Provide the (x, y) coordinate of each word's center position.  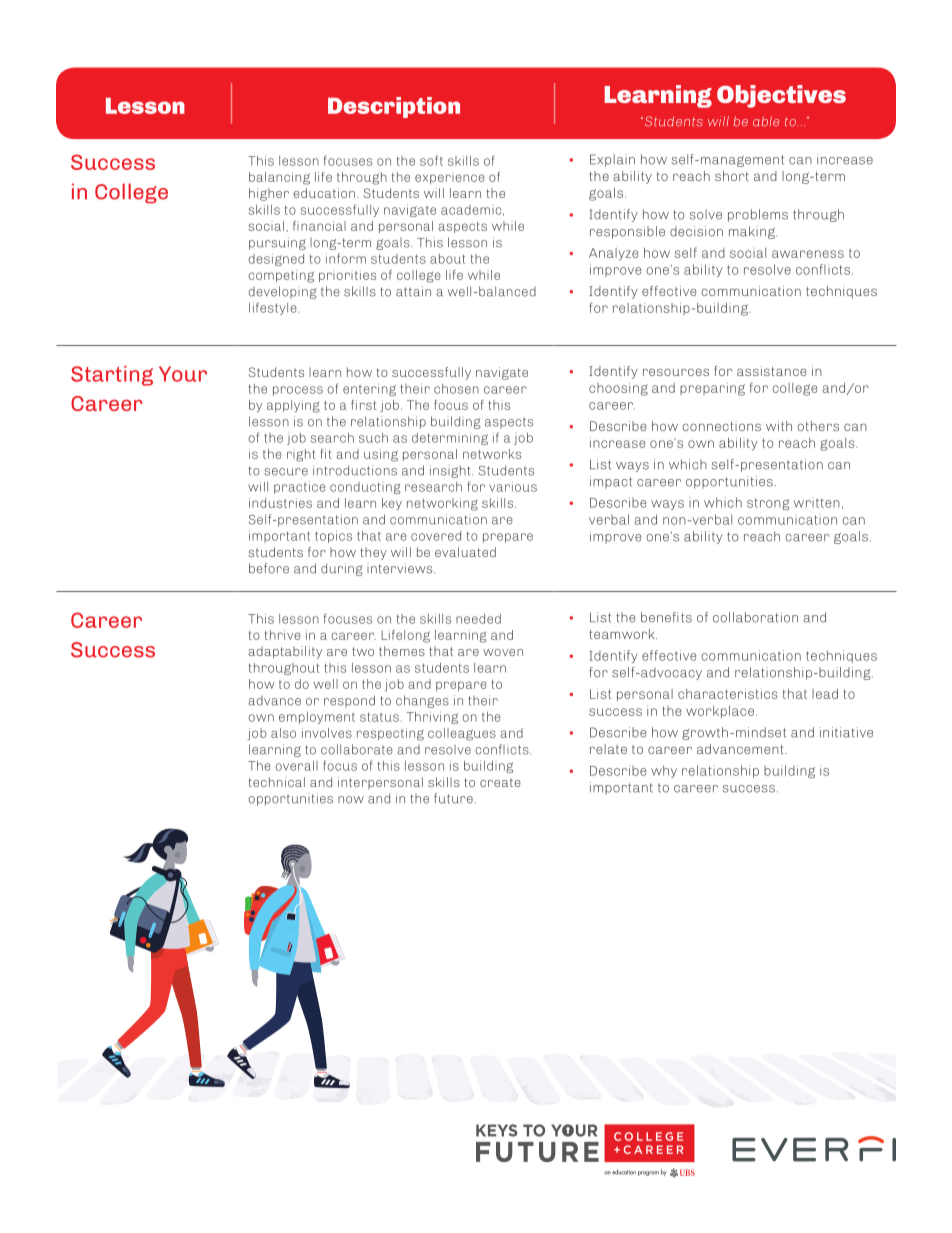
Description (394, 107)
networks (492, 454)
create (500, 782)
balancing (279, 178)
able (766, 121)
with (779, 426)
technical (276, 782)
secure (286, 472)
